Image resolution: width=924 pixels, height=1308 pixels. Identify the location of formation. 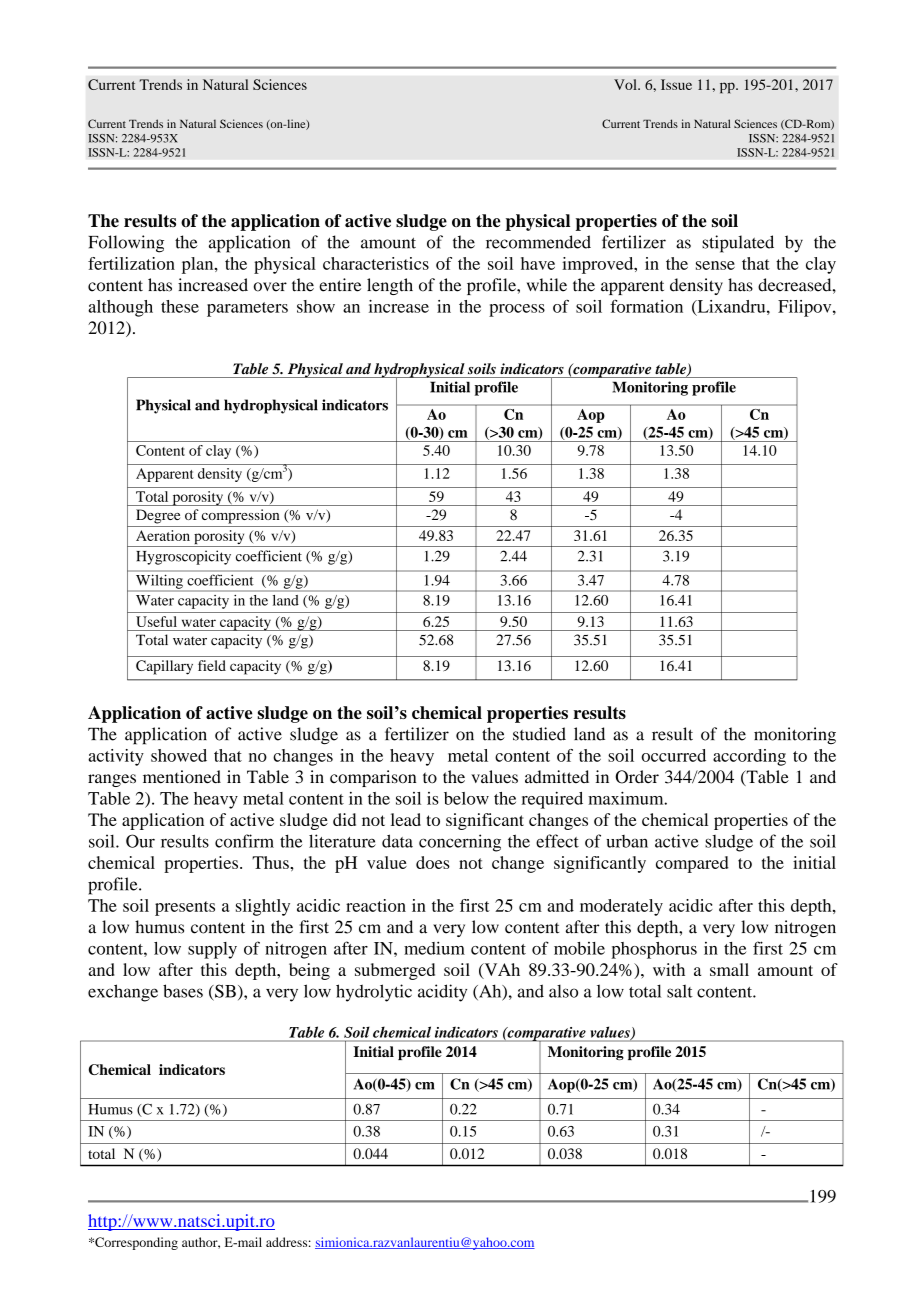
(646, 306).
